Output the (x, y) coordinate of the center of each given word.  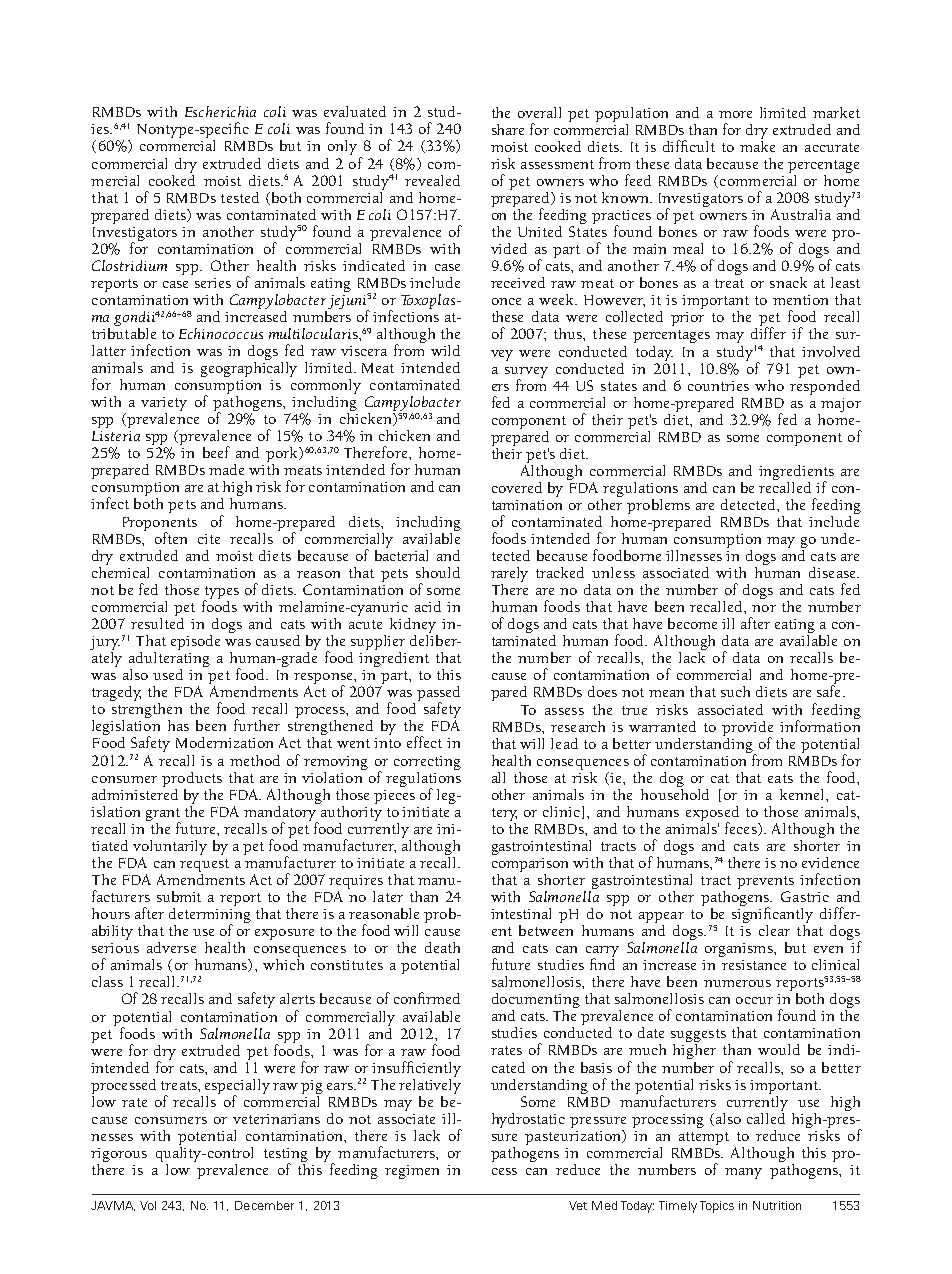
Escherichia (220, 111)
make (757, 145)
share (508, 129)
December (264, 1205)
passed (438, 695)
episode (195, 642)
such (735, 691)
